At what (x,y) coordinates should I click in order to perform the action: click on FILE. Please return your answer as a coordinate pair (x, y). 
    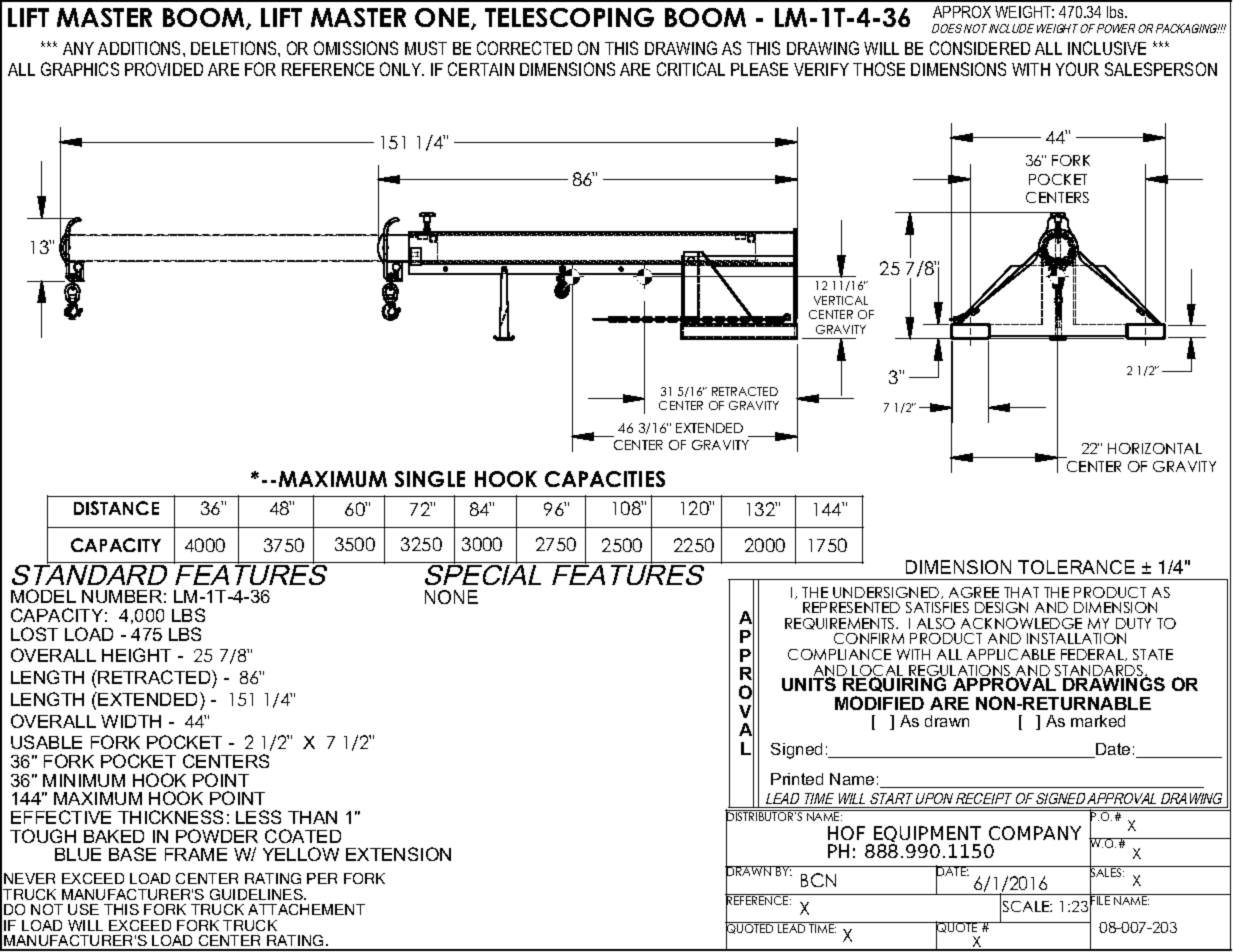
    Looking at the image, I should click on (1100, 900).
